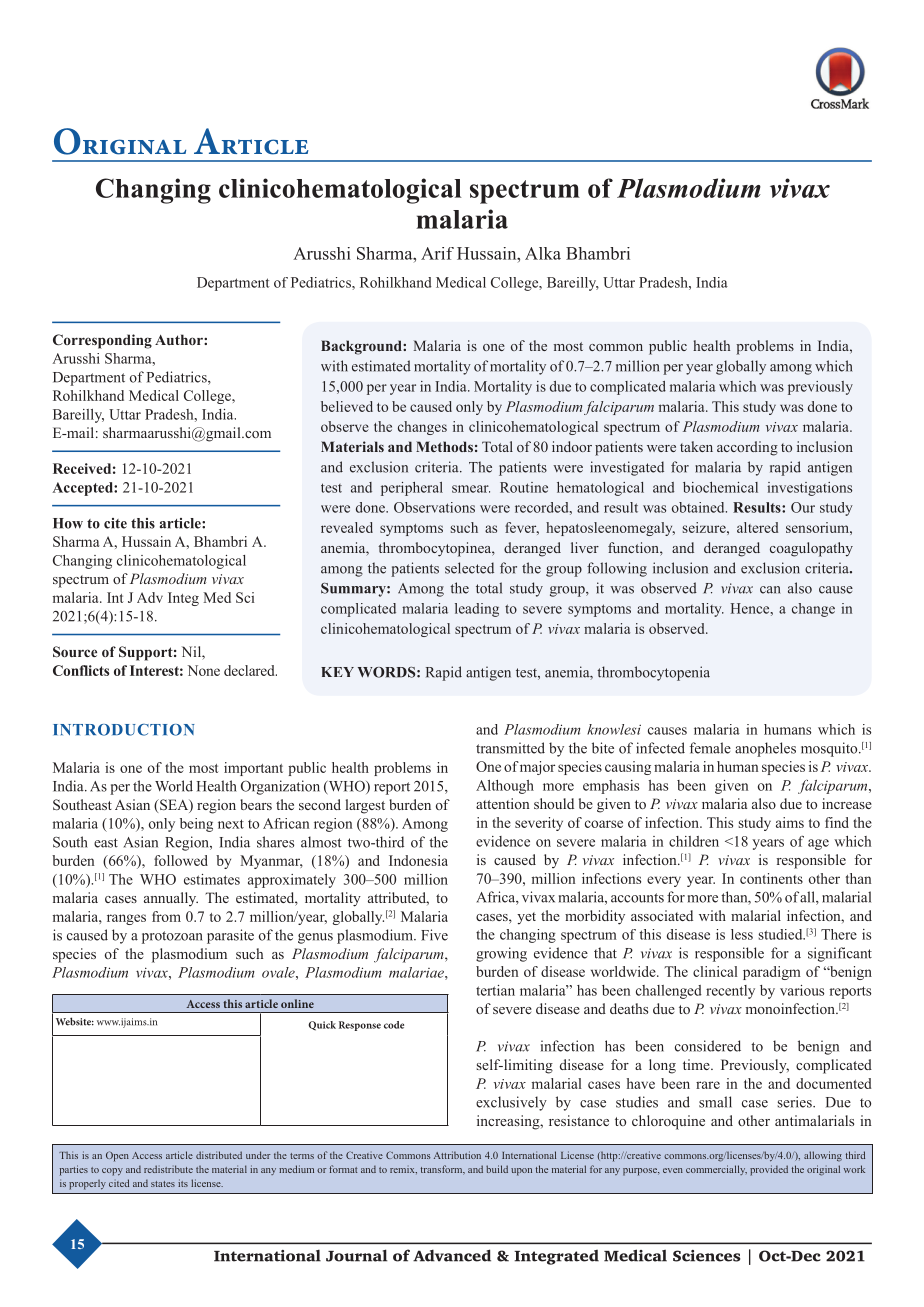  What do you see at coordinates (510, 748) in the image?
I see `transmitted` at bounding box center [510, 748].
